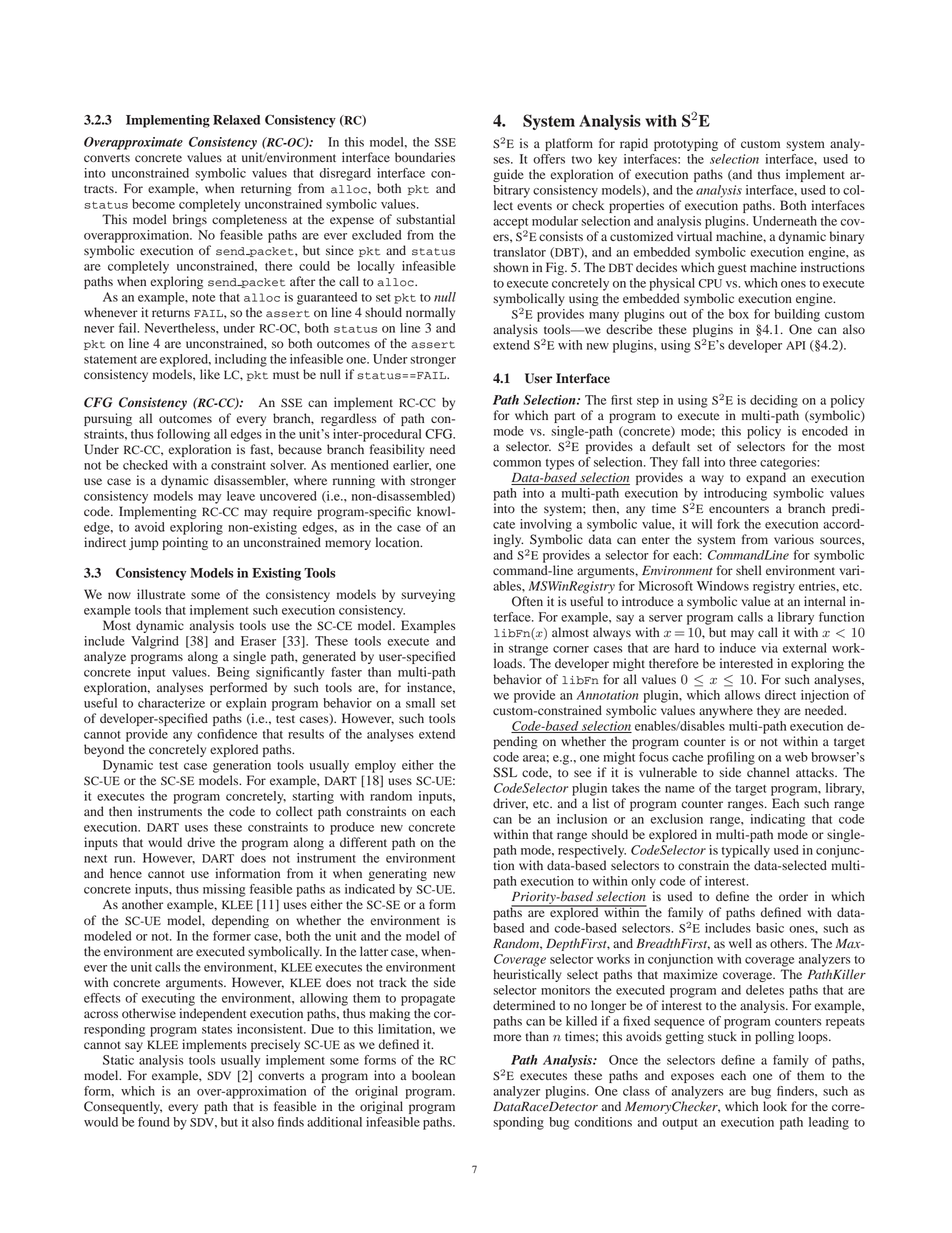 The width and height of the document is (952, 1233). I want to click on boolean, so click(433, 1075).
